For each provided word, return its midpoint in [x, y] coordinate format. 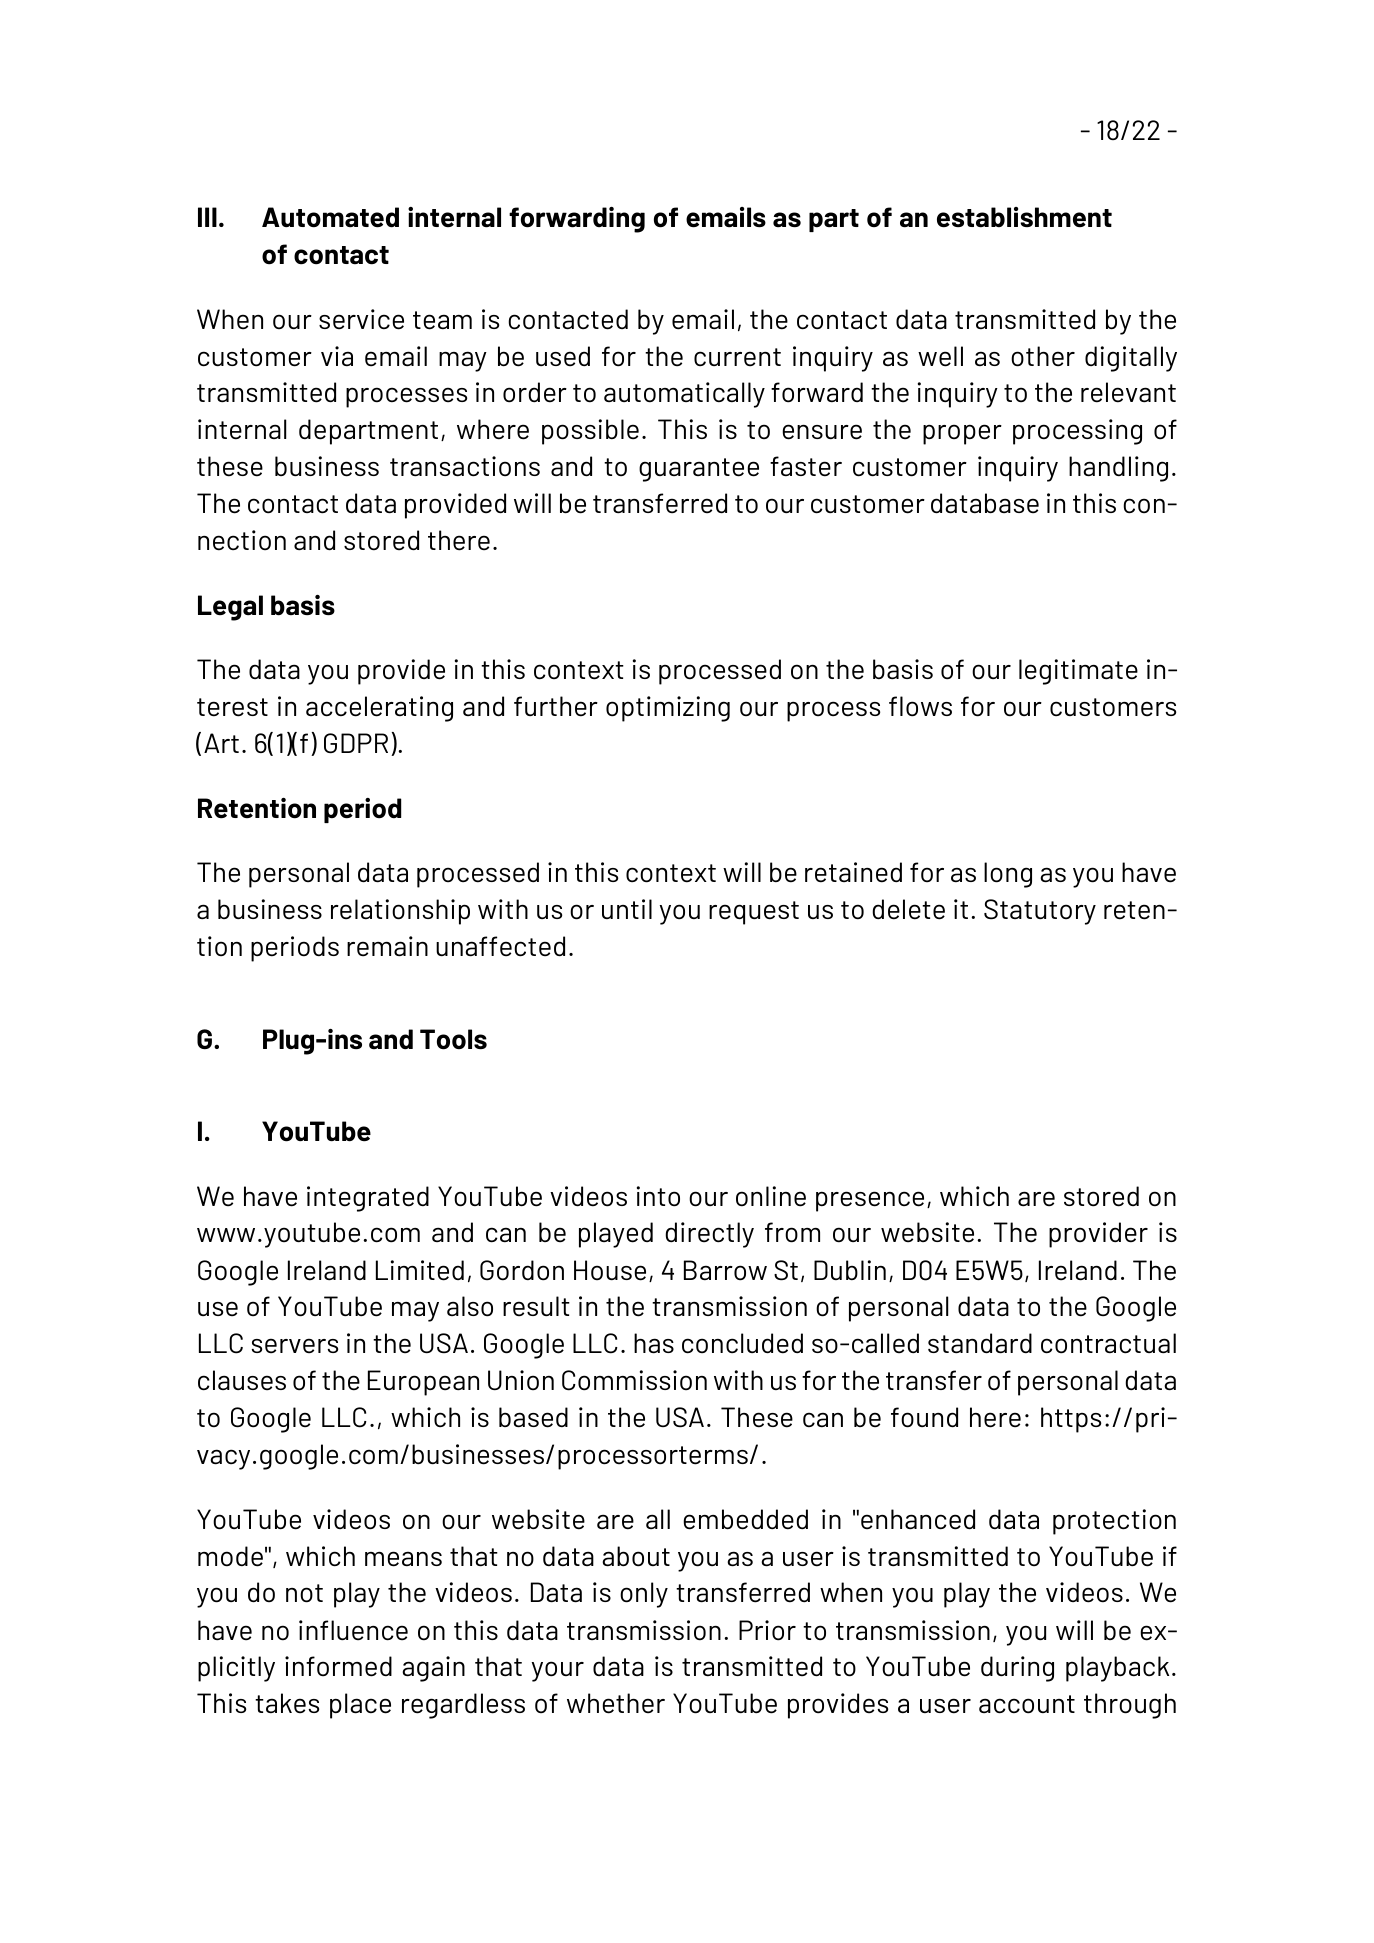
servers [295, 1346]
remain [387, 946]
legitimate [1078, 672]
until [627, 909]
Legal [230, 608]
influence [353, 1630]
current [737, 357]
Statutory [1040, 912]
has [654, 1343]
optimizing [668, 709]
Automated [330, 217]
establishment [1024, 217]
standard [980, 1343]
